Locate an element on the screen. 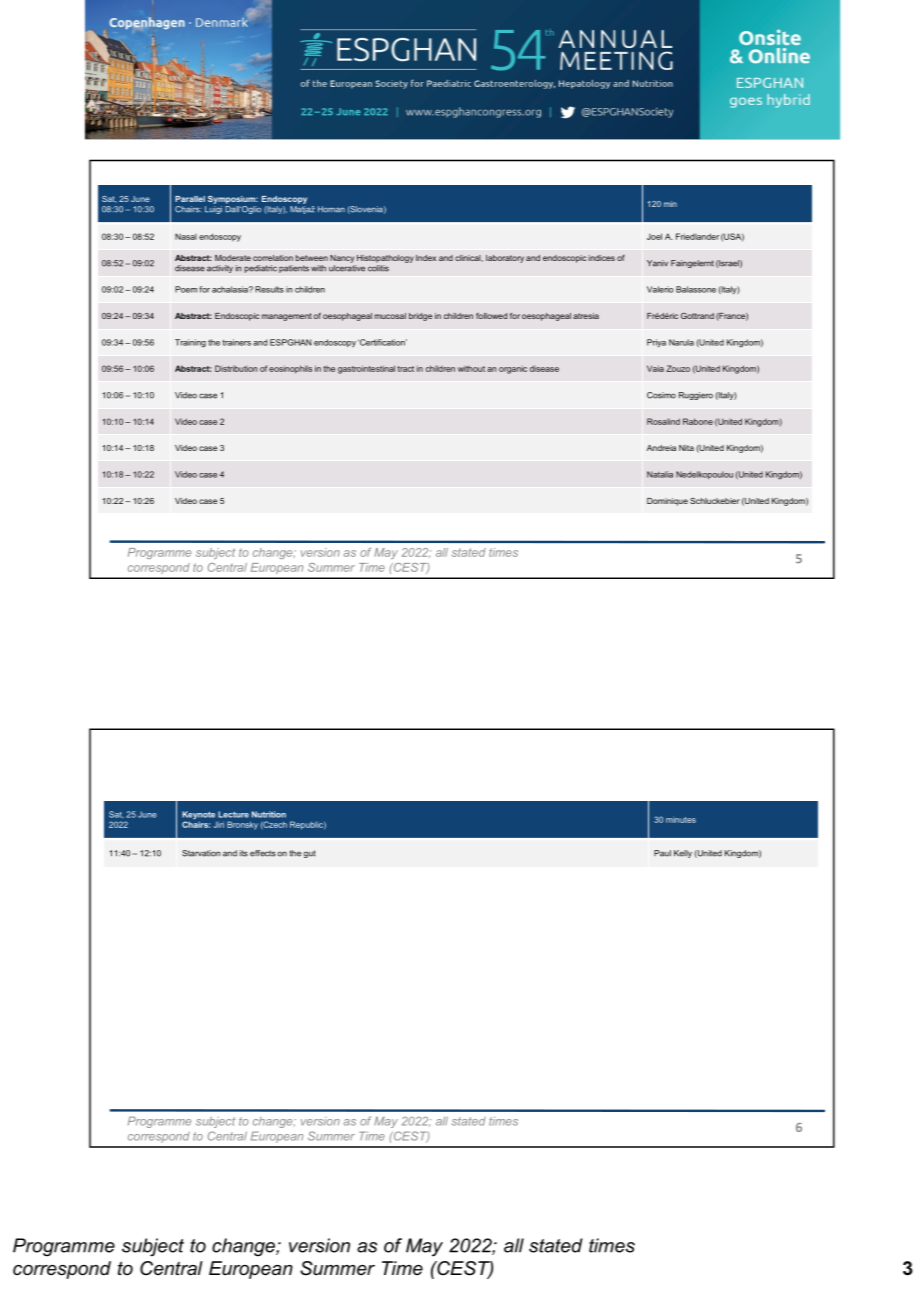 The width and height of the screenshot is (924, 1308). gut is located at coordinates (310, 854).
